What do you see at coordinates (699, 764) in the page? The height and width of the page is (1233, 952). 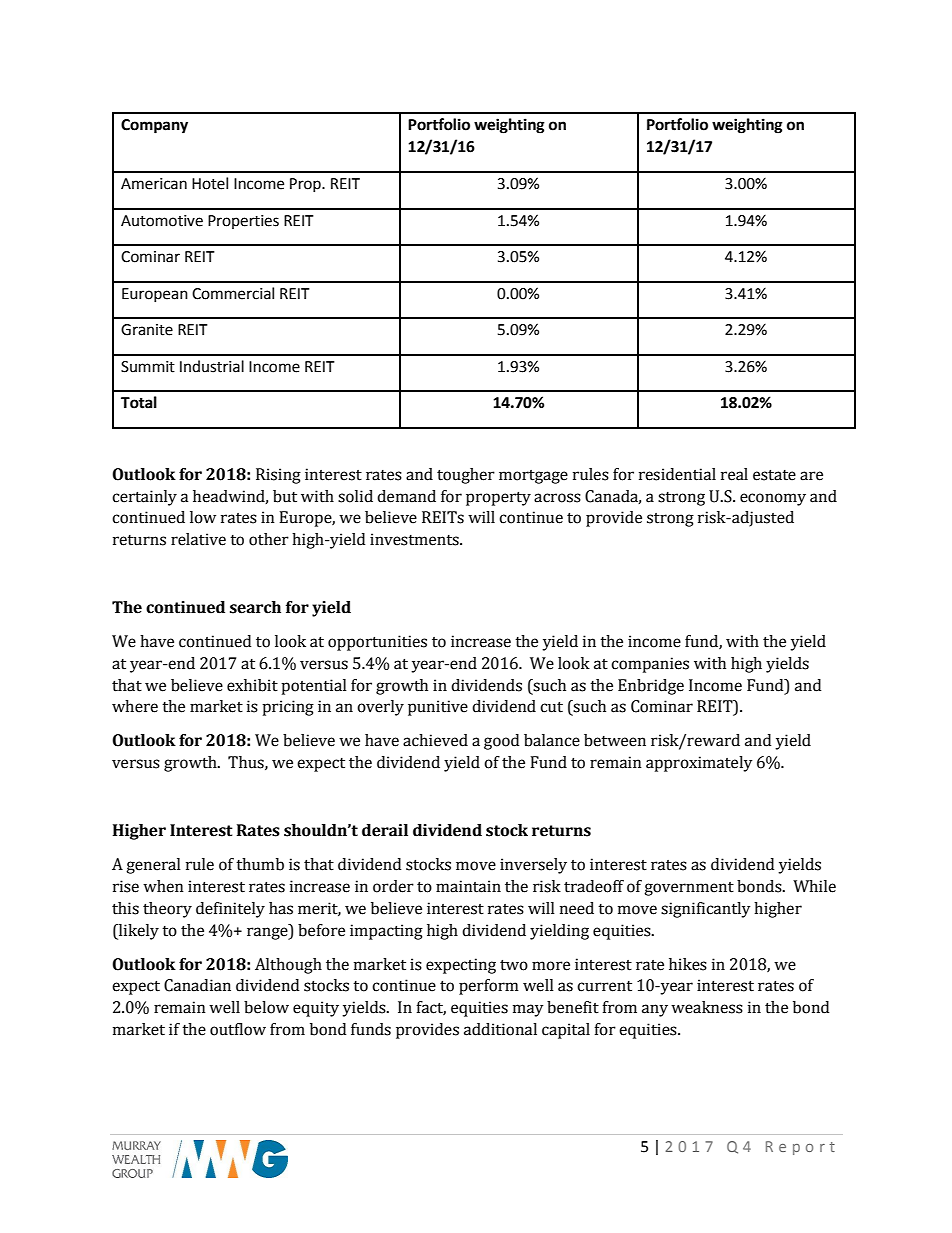 I see `approximately` at bounding box center [699, 764].
